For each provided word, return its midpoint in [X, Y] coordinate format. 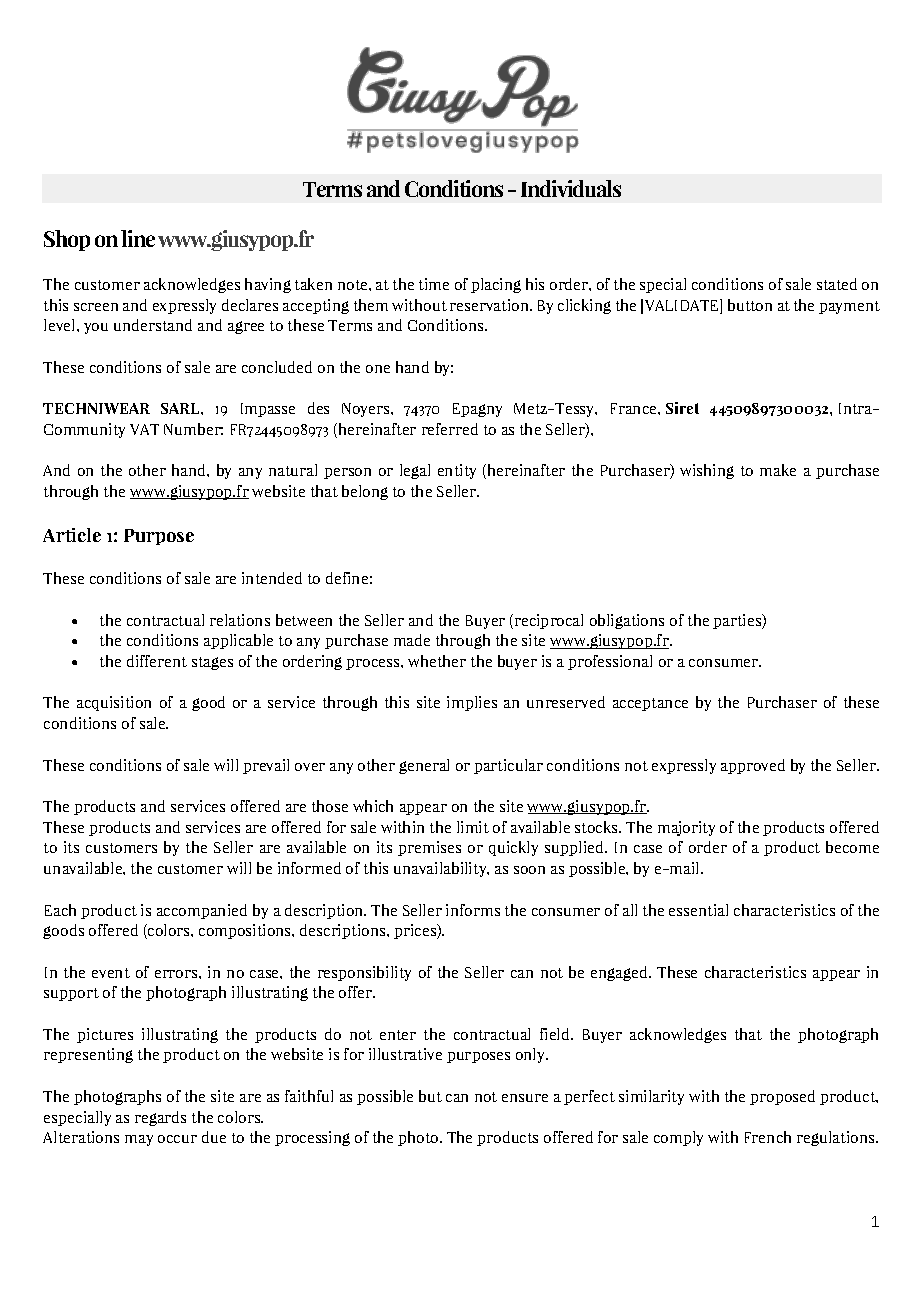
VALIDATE [683, 306]
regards [160, 1118]
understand [153, 325]
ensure [525, 1098]
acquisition [114, 703]
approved [753, 766]
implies [472, 703]
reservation [491, 305]
